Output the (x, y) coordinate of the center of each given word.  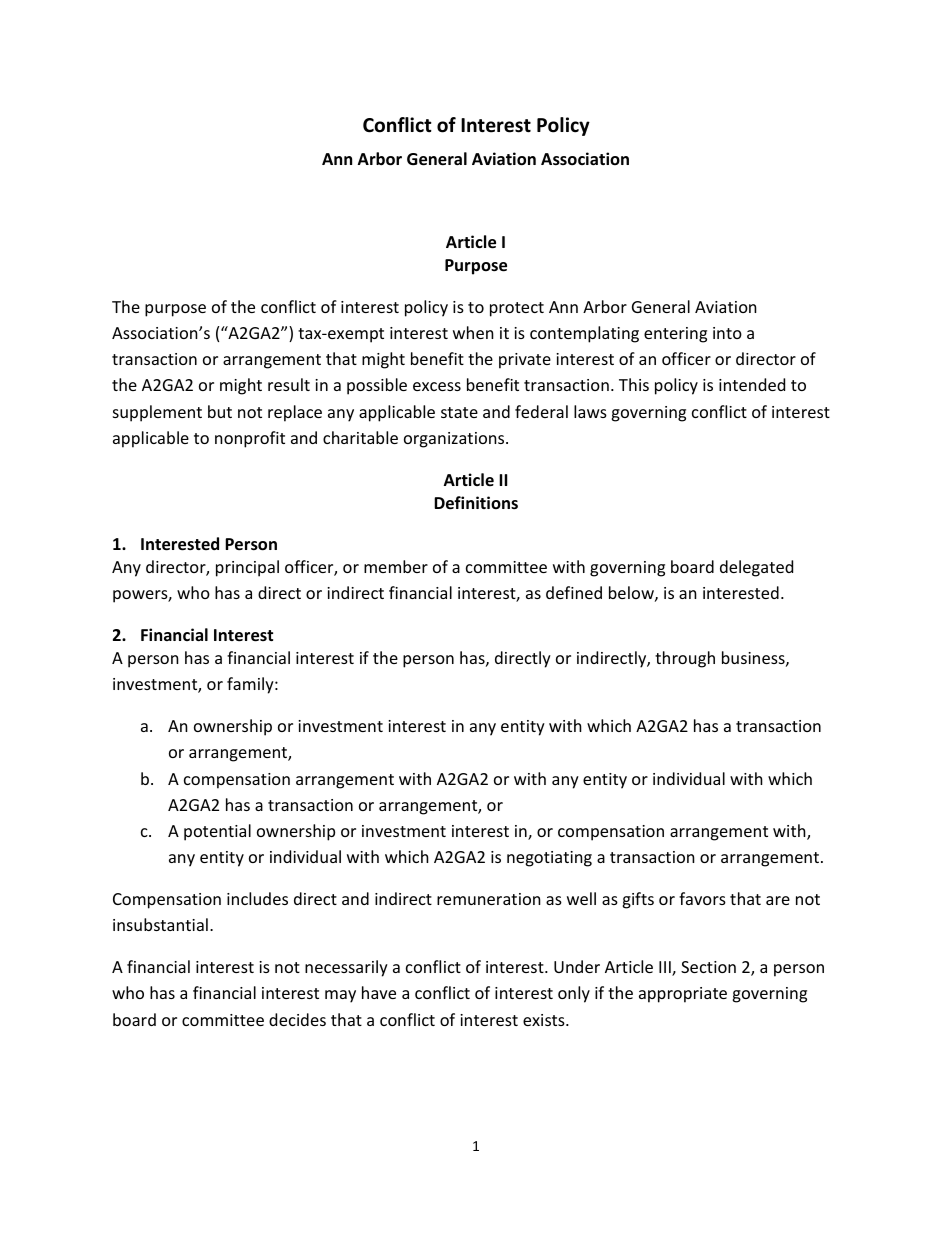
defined (574, 592)
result (289, 384)
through (685, 659)
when (473, 332)
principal (247, 568)
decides (297, 1019)
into (727, 333)
